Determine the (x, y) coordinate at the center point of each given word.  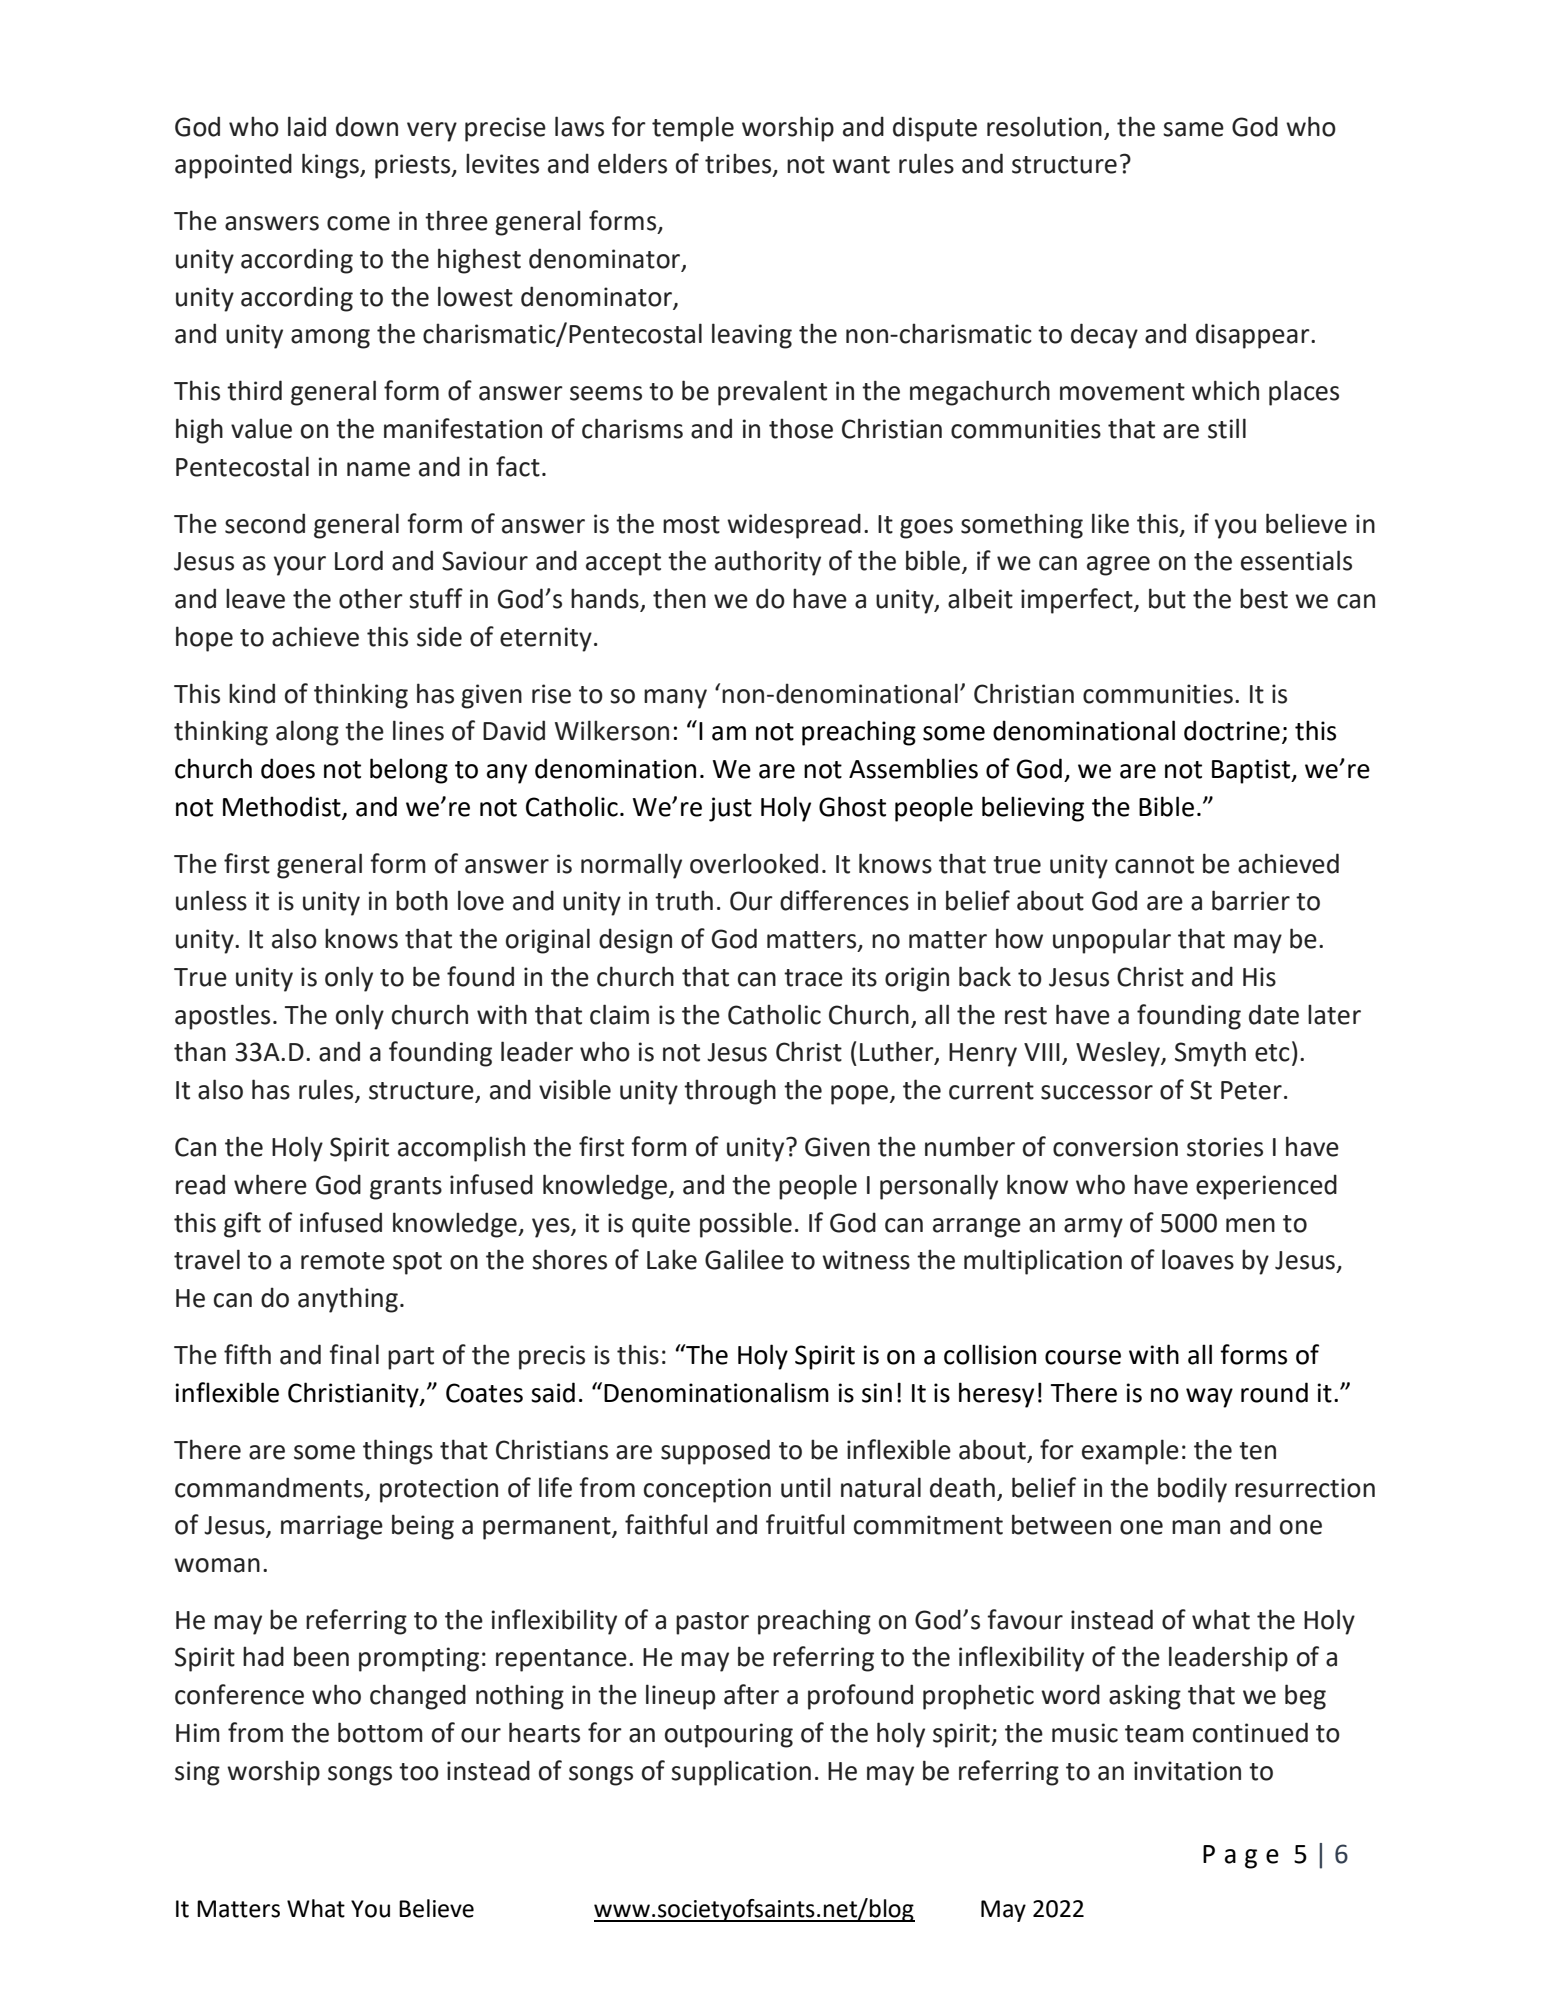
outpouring (729, 1735)
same (1193, 129)
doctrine (1232, 730)
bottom (380, 1732)
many (675, 699)
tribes (739, 164)
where (270, 1184)
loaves (1198, 1259)
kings (331, 166)
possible (746, 1225)
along (307, 733)
